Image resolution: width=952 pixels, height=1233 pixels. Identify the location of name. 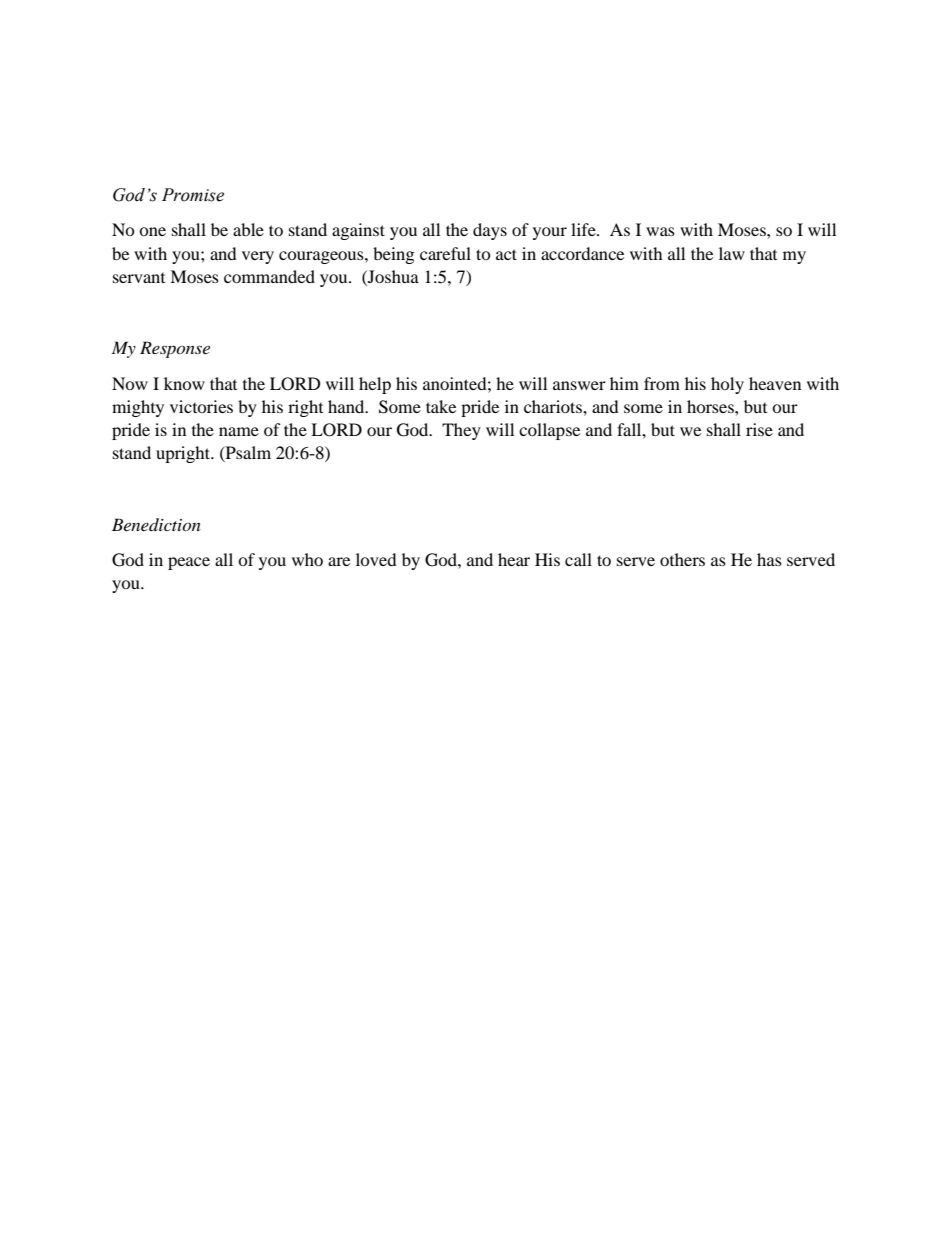
(239, 431).
